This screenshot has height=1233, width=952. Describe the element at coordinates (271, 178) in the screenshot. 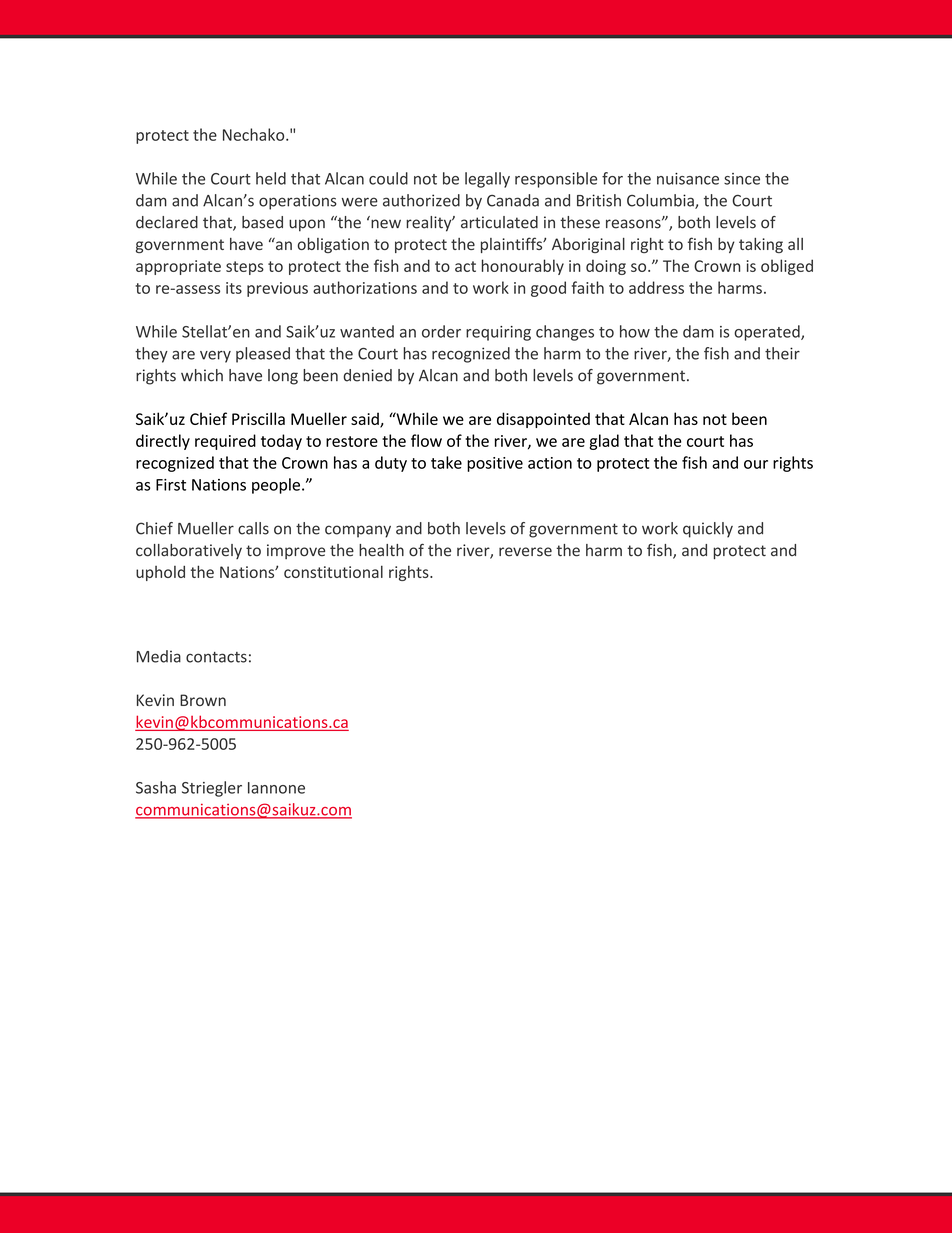

I see `held` at that location.
